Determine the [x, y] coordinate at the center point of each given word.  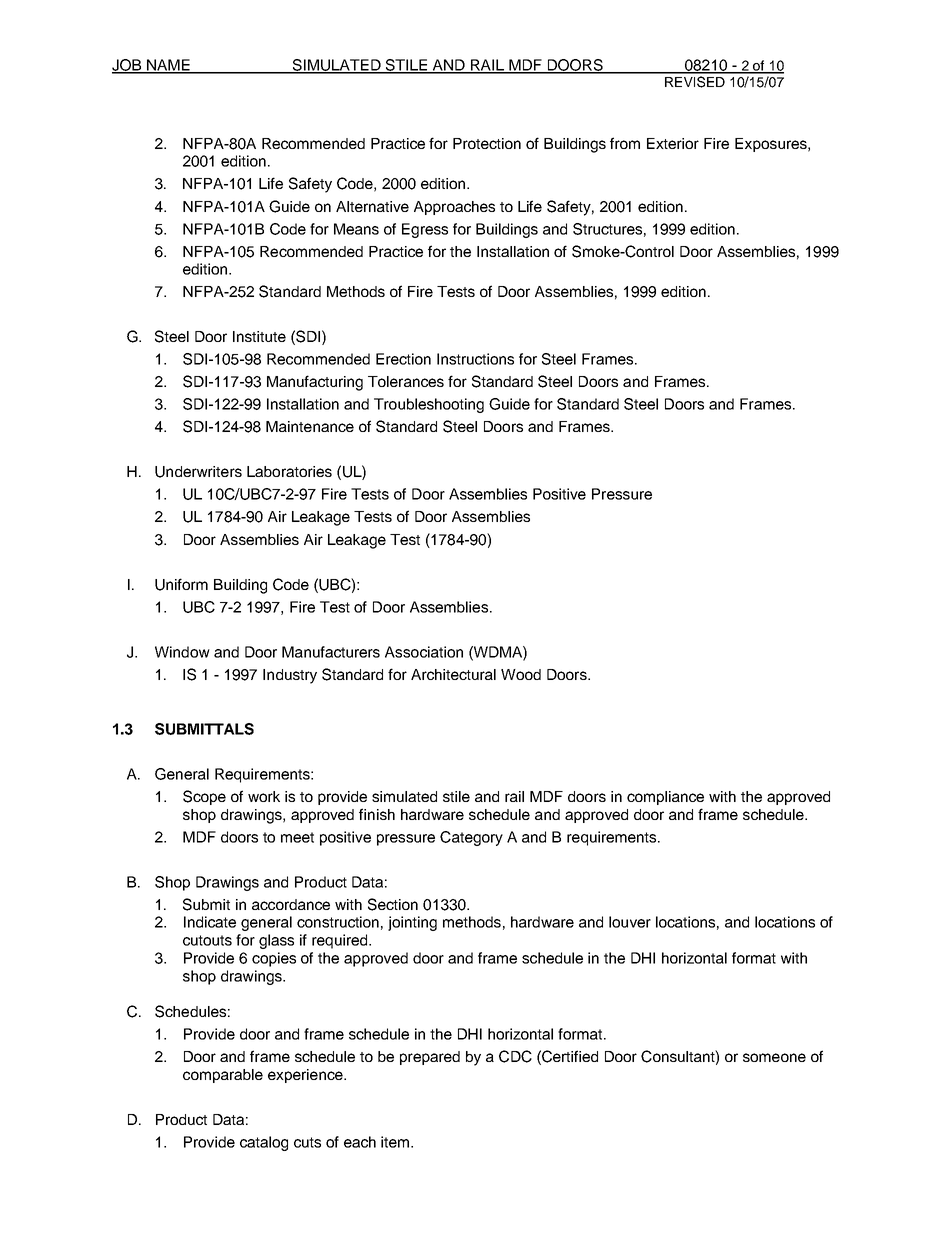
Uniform [181, 584]
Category [471, 838]
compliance [665, 798]
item [396, 1142]
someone [774, 1057]
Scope [204, 797]
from [625, 143]
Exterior [673, 143]
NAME [168, 66]
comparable [223, 1076]
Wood [521, 674]
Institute [259, 336]
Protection [487, 143]
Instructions [475, 359]
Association [424, 652]
